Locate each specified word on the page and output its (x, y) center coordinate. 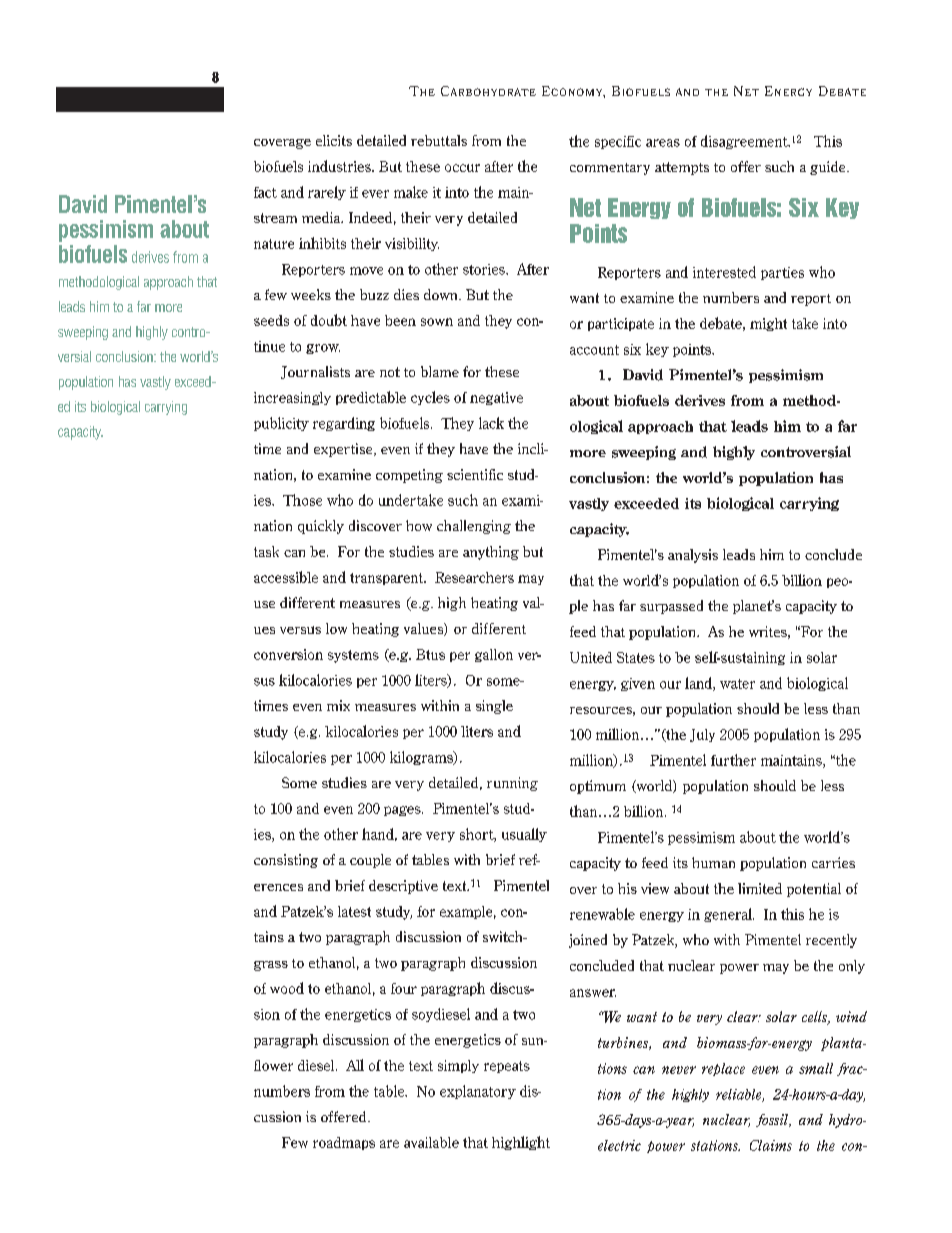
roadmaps (344, 1143)
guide (829, 168)
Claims (771, 1145)
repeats (507, 1067)
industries (340, 166)
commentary (610, 169)
